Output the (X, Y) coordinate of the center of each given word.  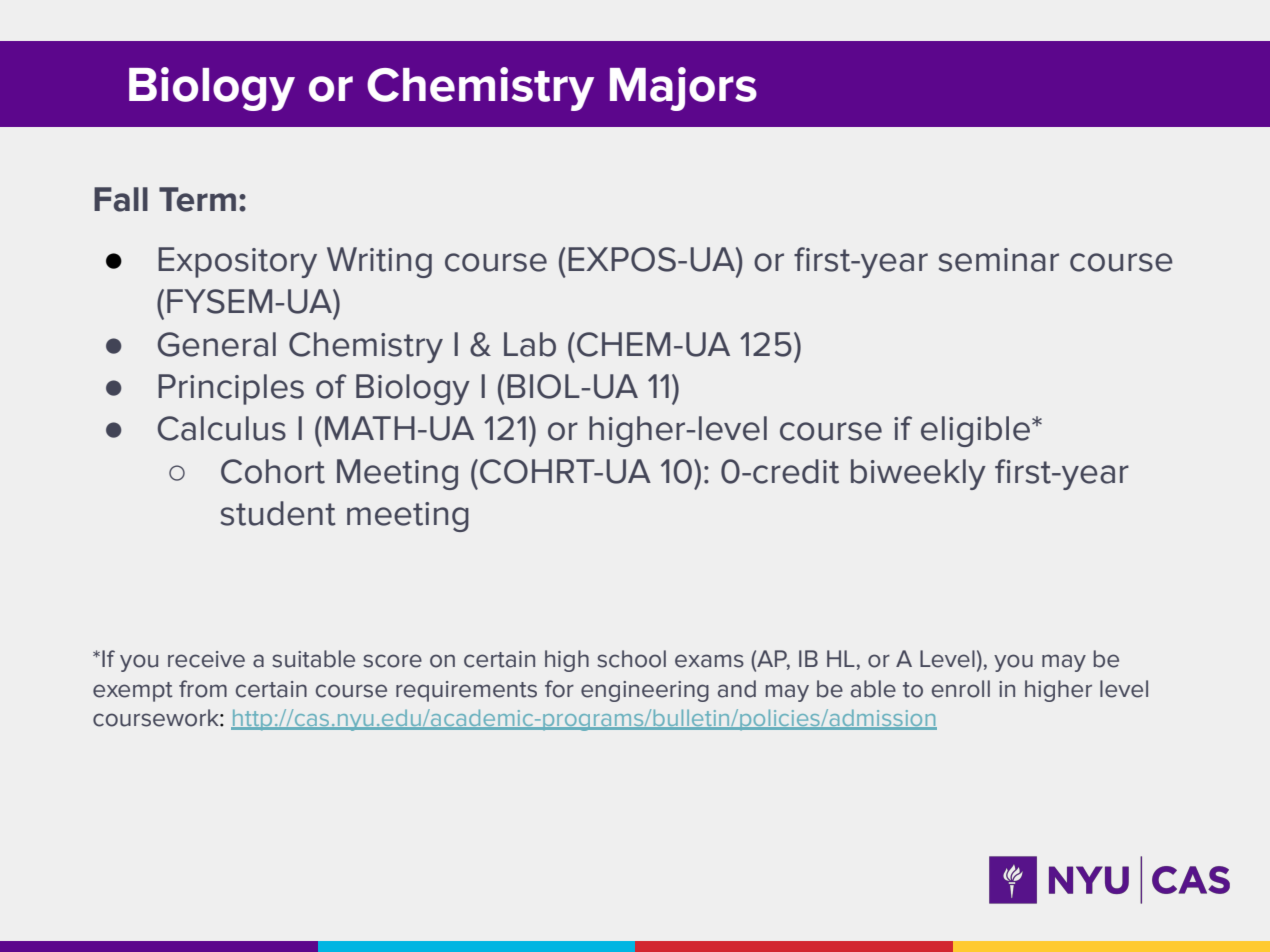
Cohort (273, 471)
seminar (999, 260)
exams (709, 661)
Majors (683, 89)
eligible (975, 431)
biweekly (918, 474)
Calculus (222, 428)
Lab (530, 344)
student (278, 513)
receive (206, 659)
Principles (231, 389)
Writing (379, 262)
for (559, 689)
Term (197, 199)
